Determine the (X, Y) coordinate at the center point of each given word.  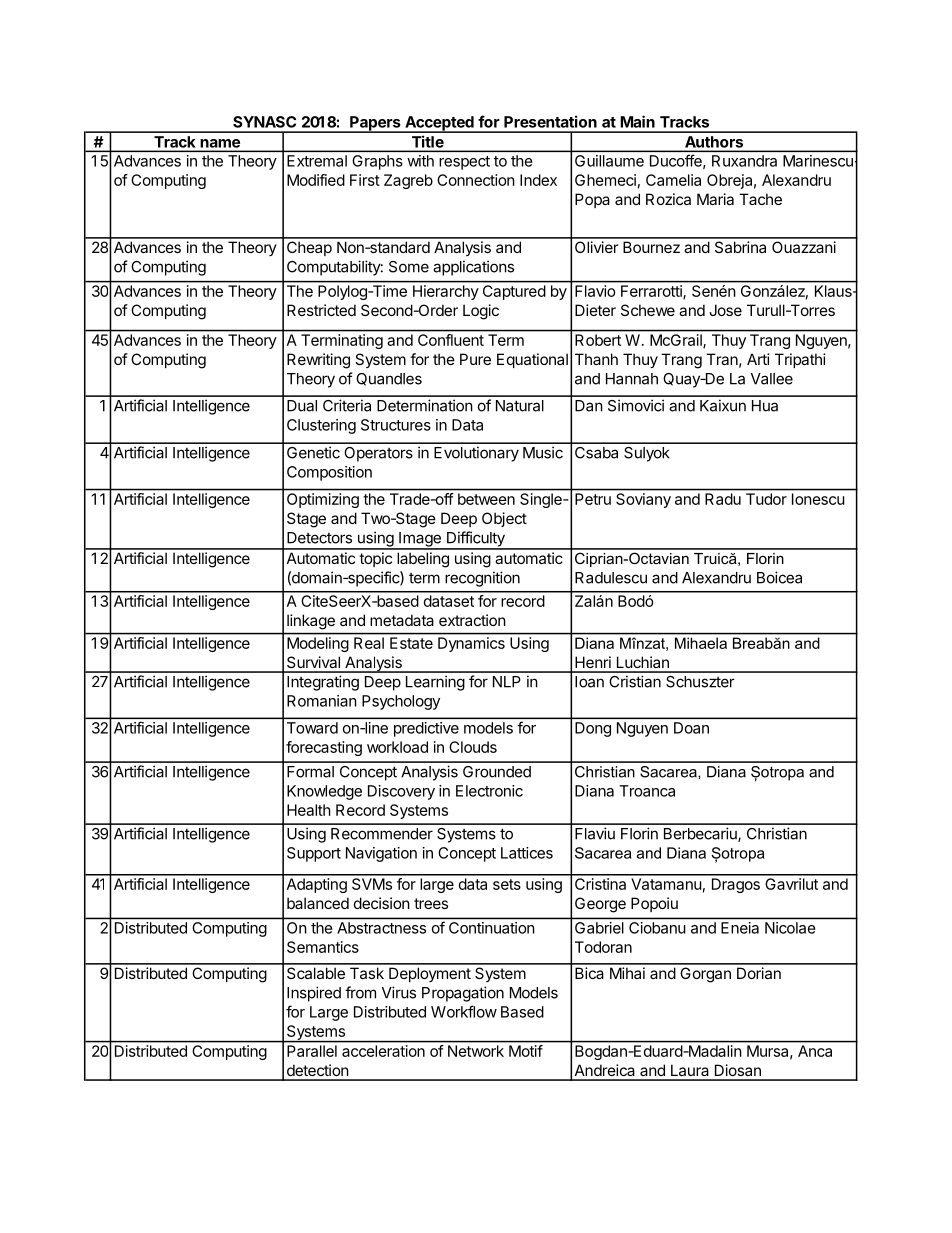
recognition (482, 579)
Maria (715, 199)
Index (538, 180)
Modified (316, 180)
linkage (311, 622)
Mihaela (701, 643)
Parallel (312, 1051)
